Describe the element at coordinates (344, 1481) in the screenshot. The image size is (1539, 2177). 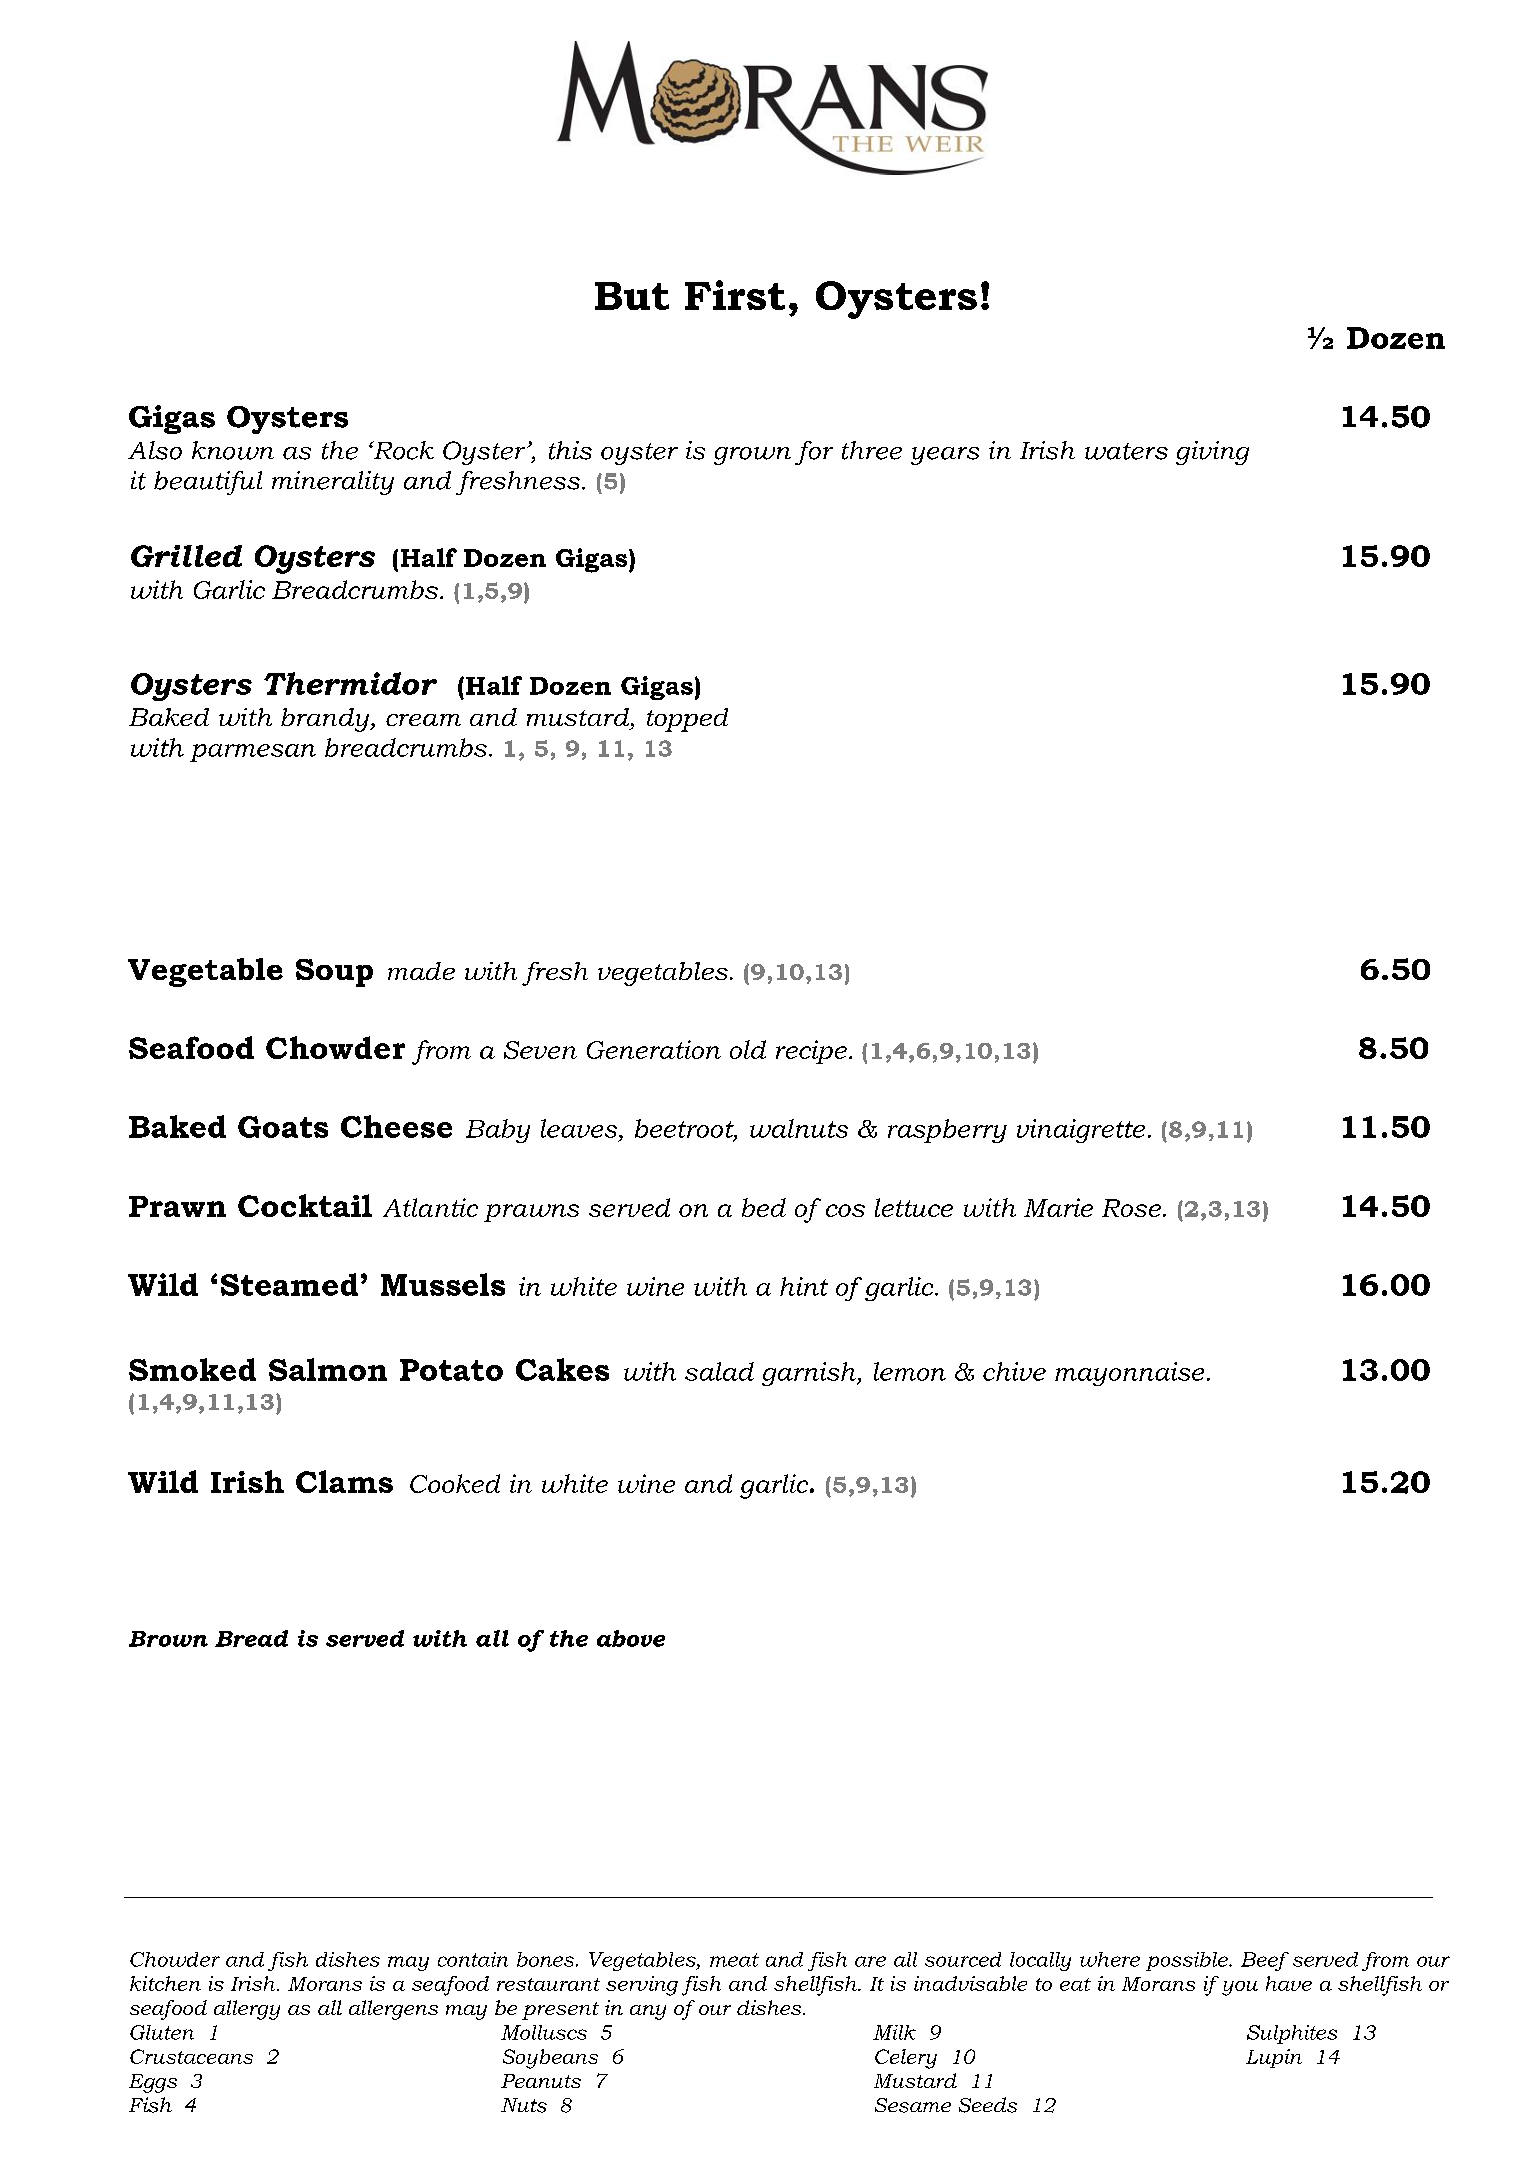
I see `Clams` at that location.
